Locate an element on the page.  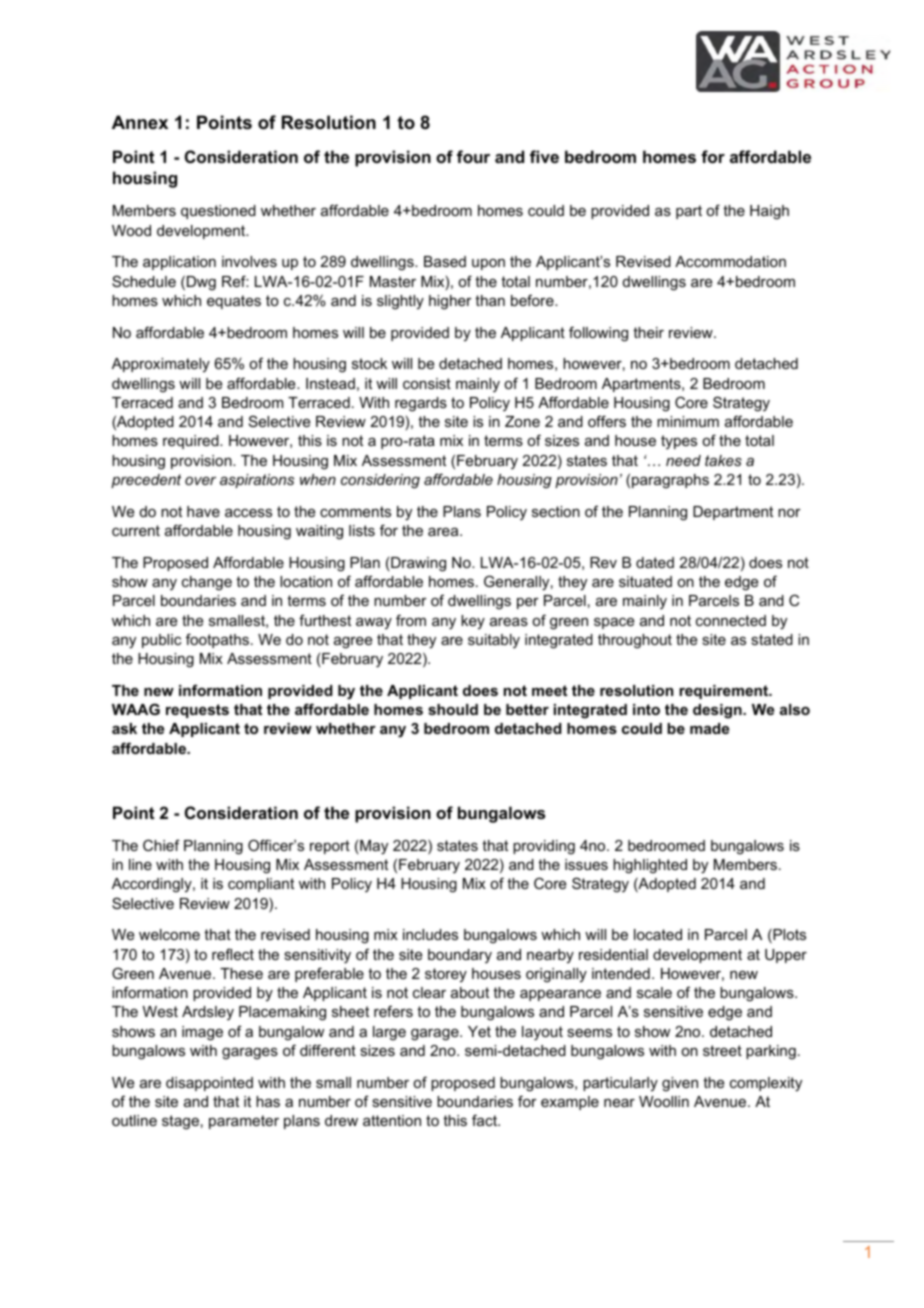
connected is located at coordinates (731, 620).
